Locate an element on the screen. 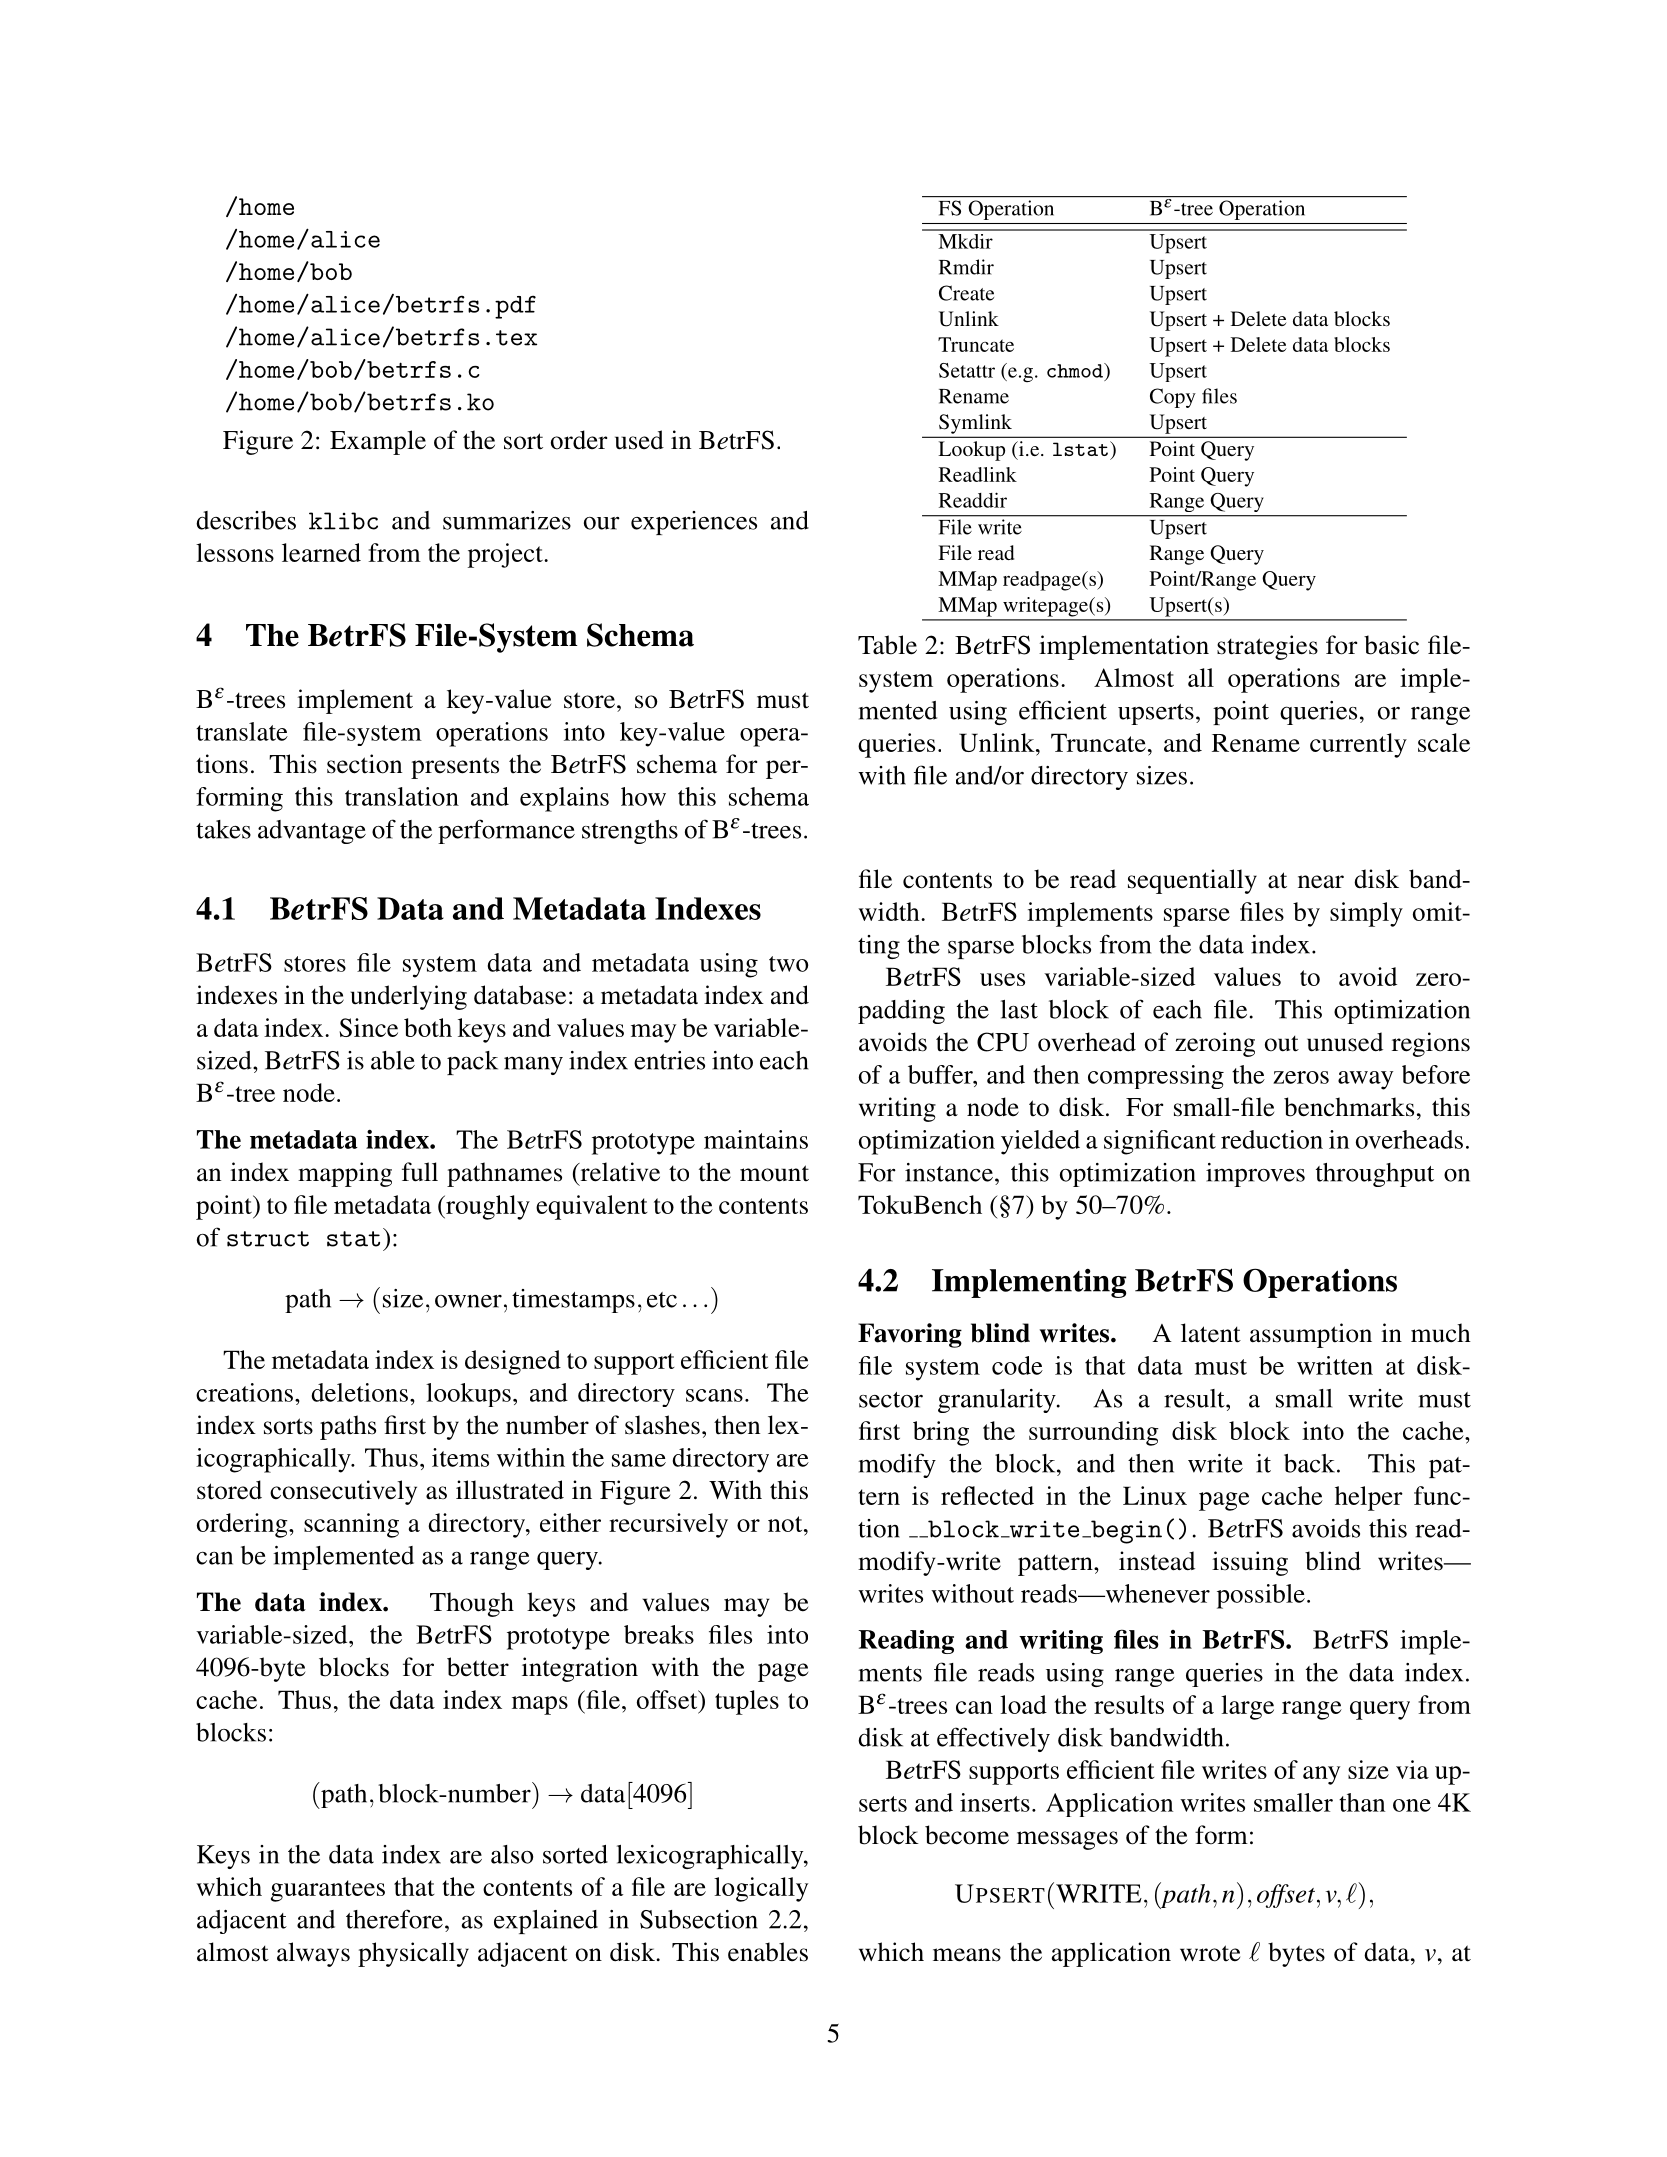 Image resolution: width=1667 pixels, height=2157 pixels. back is located at coordinates (1309, 1463).
